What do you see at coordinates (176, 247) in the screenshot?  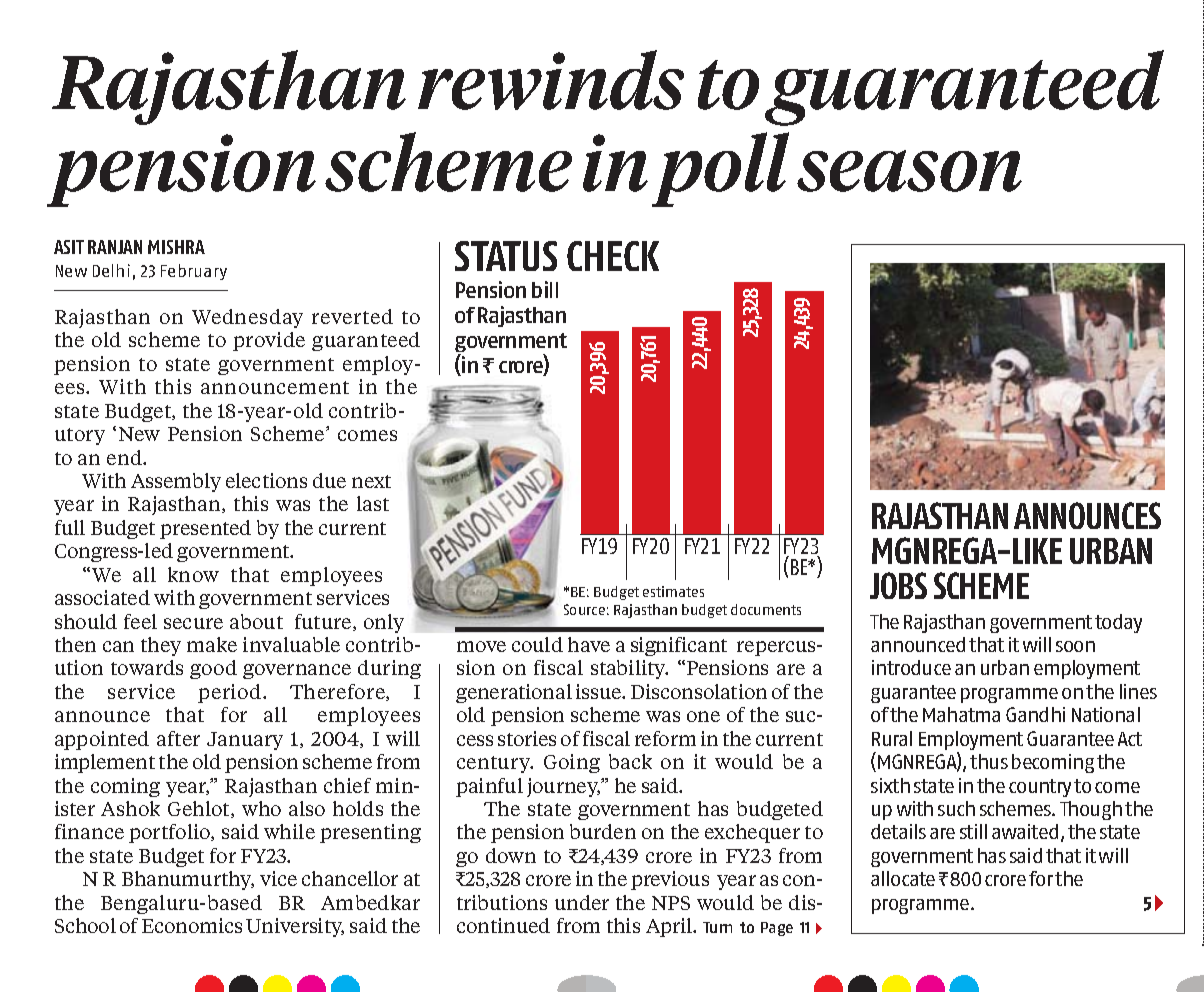 I see `MISHRA` at bounding box center [176, 247].
